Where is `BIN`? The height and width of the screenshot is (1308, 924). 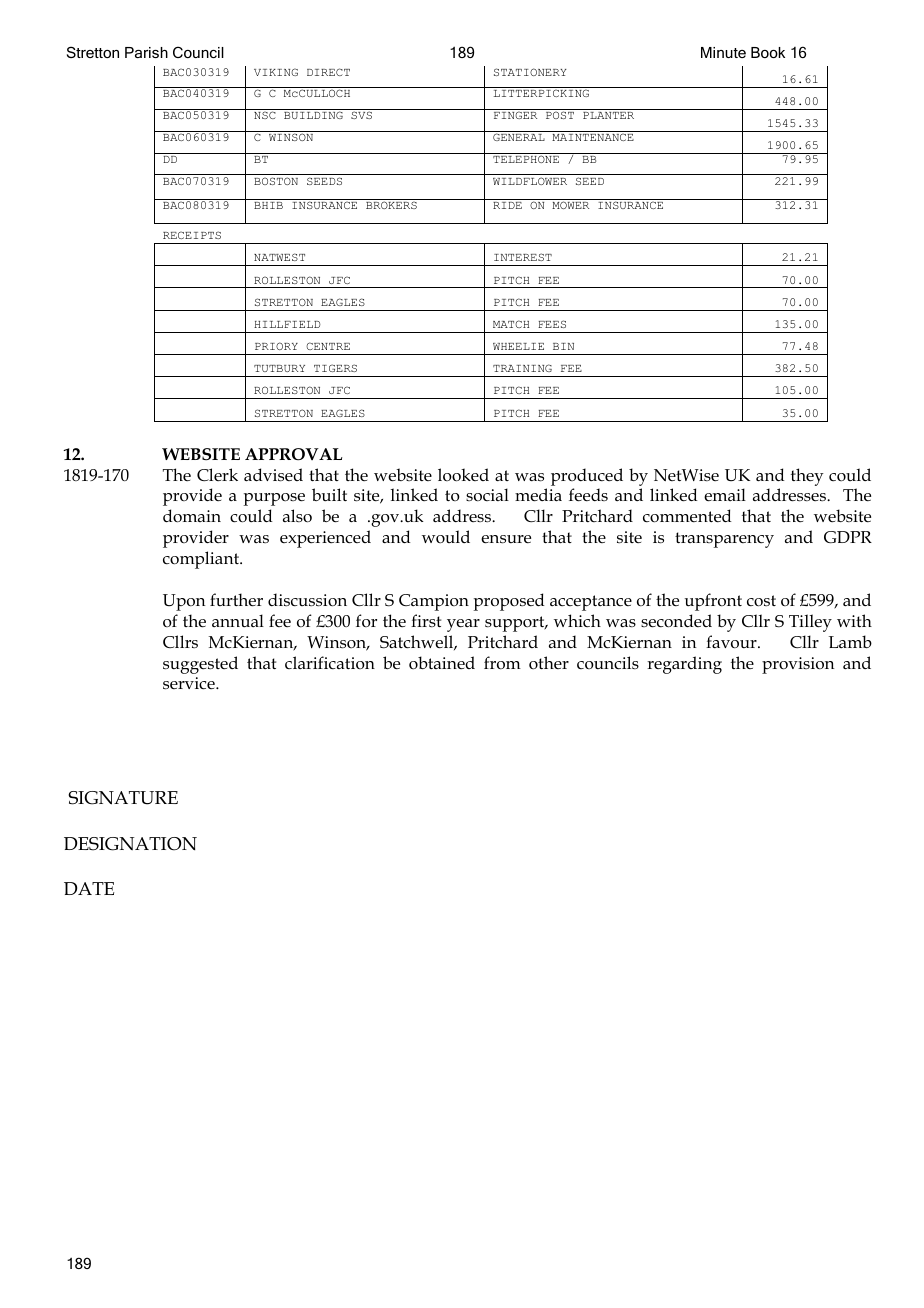
BIN is located at coordinates (563, 346).
